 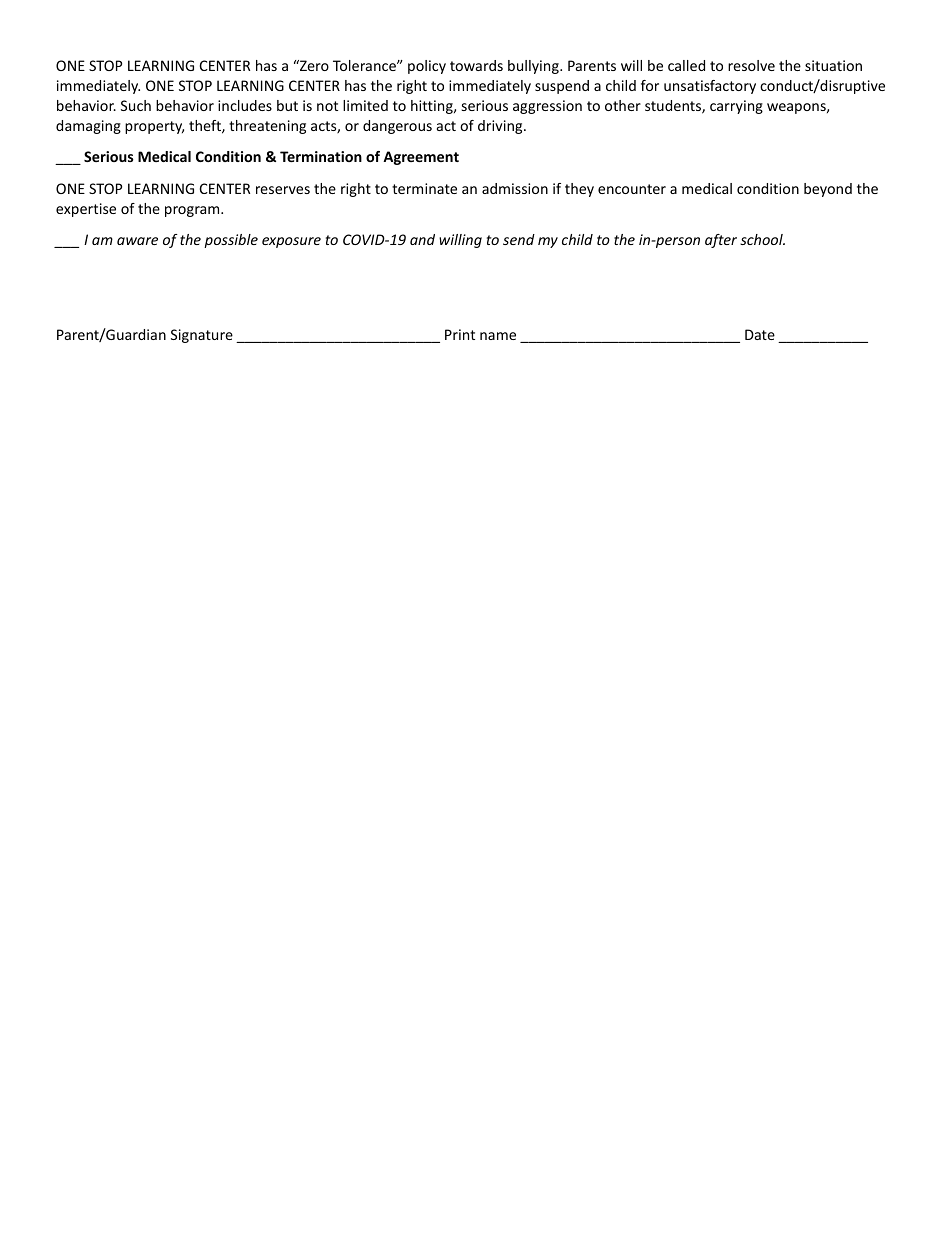 What do you see at coordinates (721, 241) in the page?
I see `after` at bounding box center [721, 241].
